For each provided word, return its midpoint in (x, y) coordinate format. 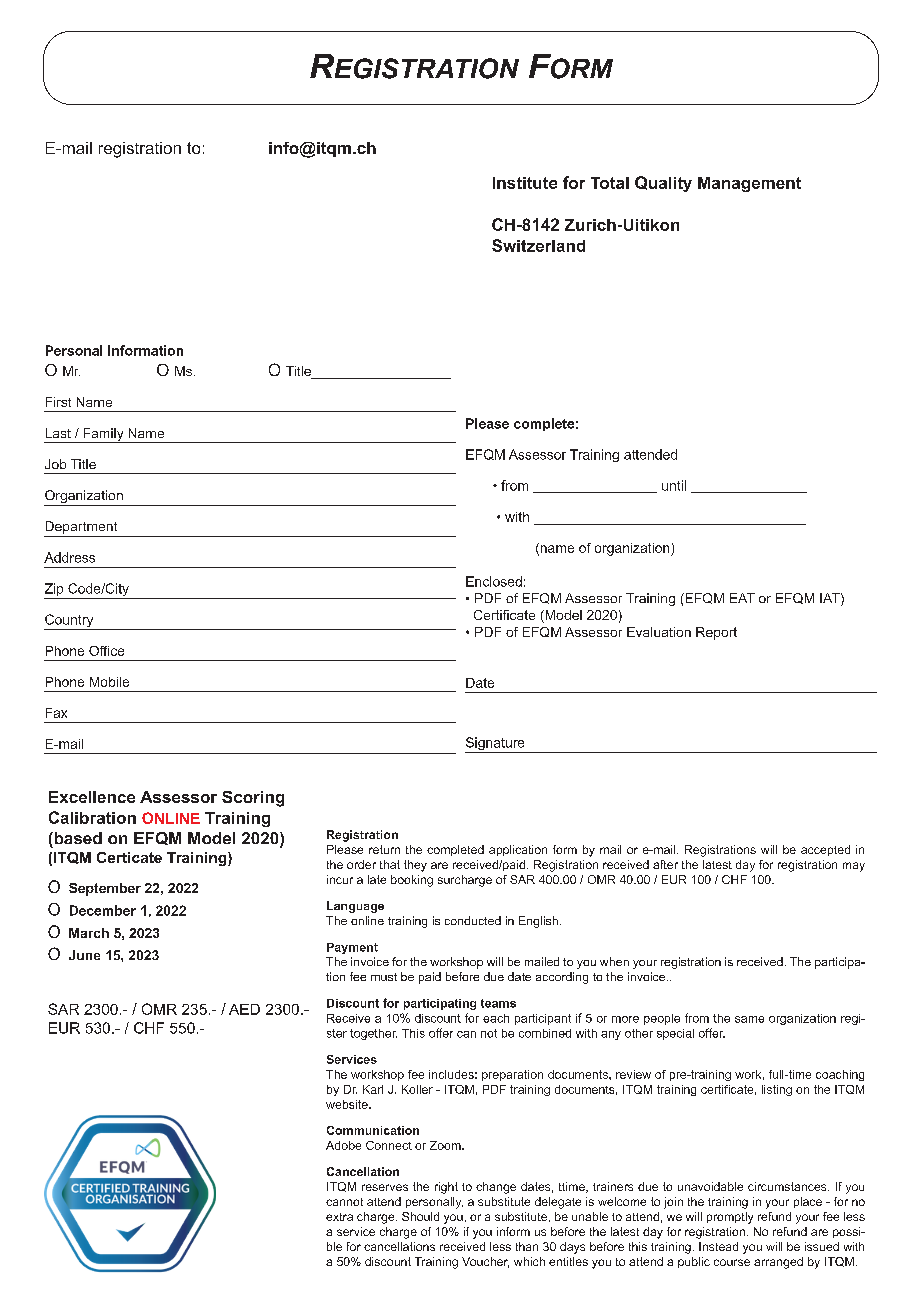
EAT (742, 598)
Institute (525, 183)
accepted (825, 850)
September (105, 889)
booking (412, 881)
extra (339, 1217)
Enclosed (494, 581)
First (58, 402)
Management (749, 184)
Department (82, 529)
